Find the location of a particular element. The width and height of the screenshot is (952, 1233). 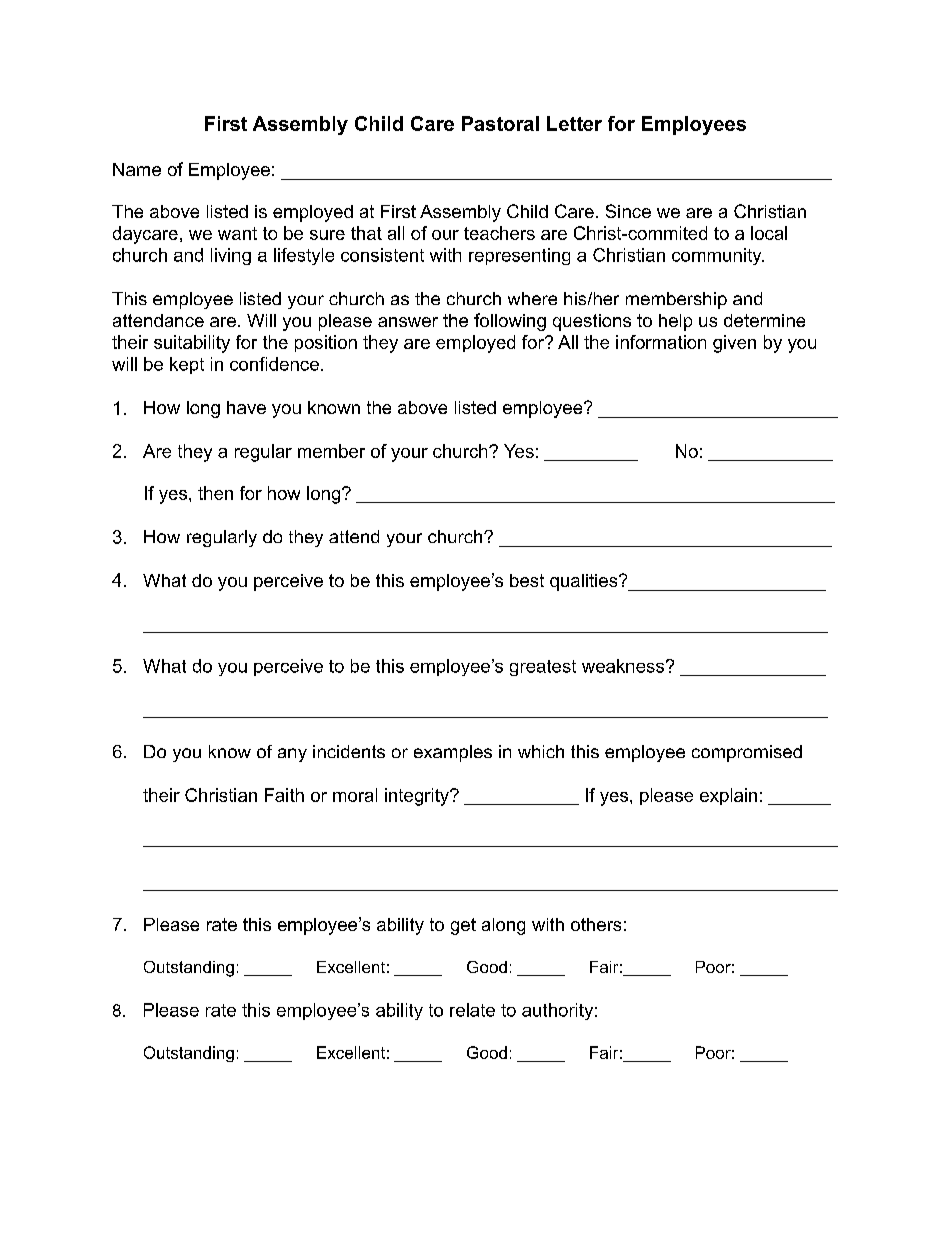

weakness is located at coordinates (623, 666).
